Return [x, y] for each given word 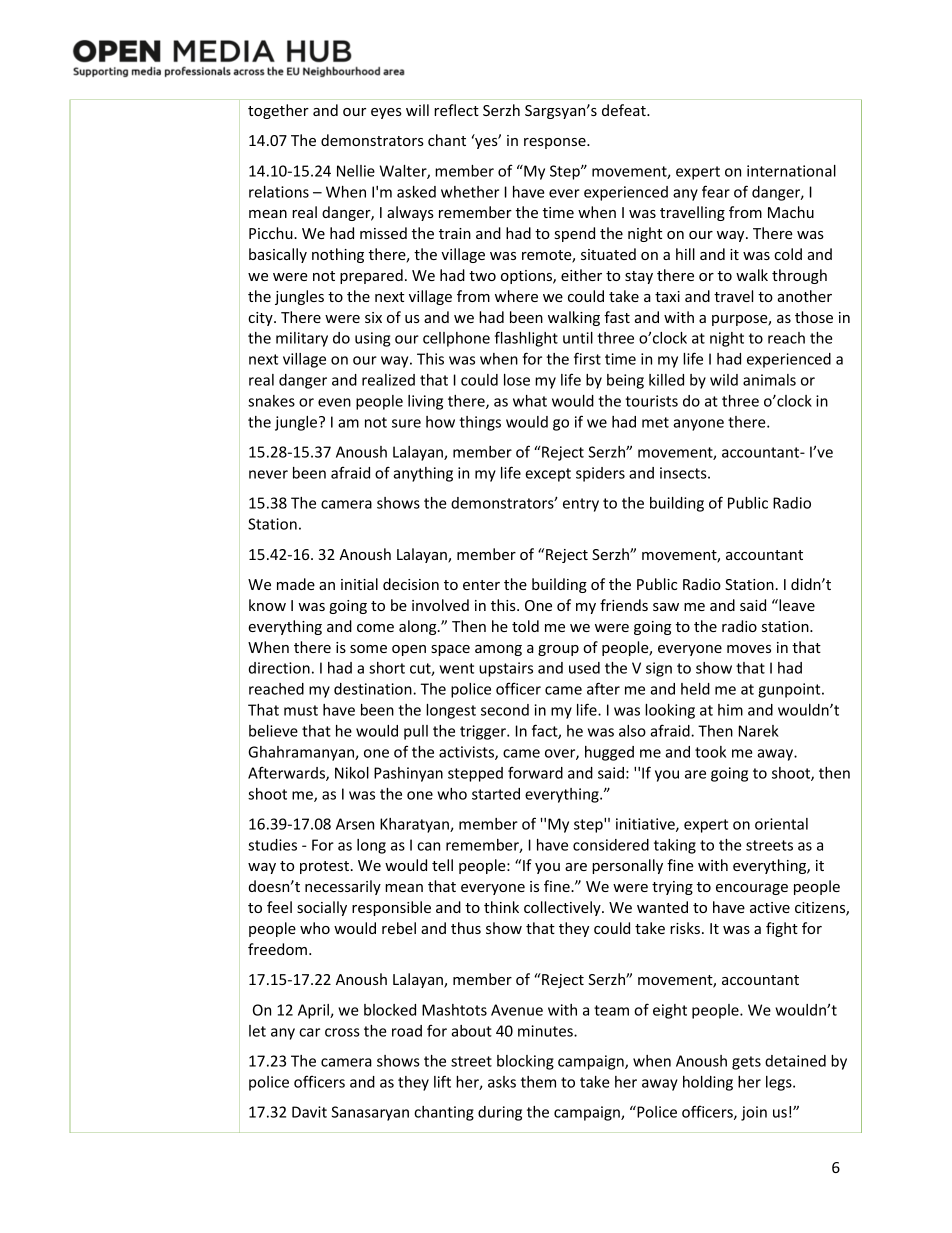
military [302, 339]
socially [322, 908]
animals [769, 380]
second [505, 710]
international [791, 171]
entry [581, 505]
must [301, 710]
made [296, 584]
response [556, 143]
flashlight [526, 339]
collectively [563, 908]
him [730, 710]
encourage [752, 889]
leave [796, 605]
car [309, 1032]
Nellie [356, 171]
